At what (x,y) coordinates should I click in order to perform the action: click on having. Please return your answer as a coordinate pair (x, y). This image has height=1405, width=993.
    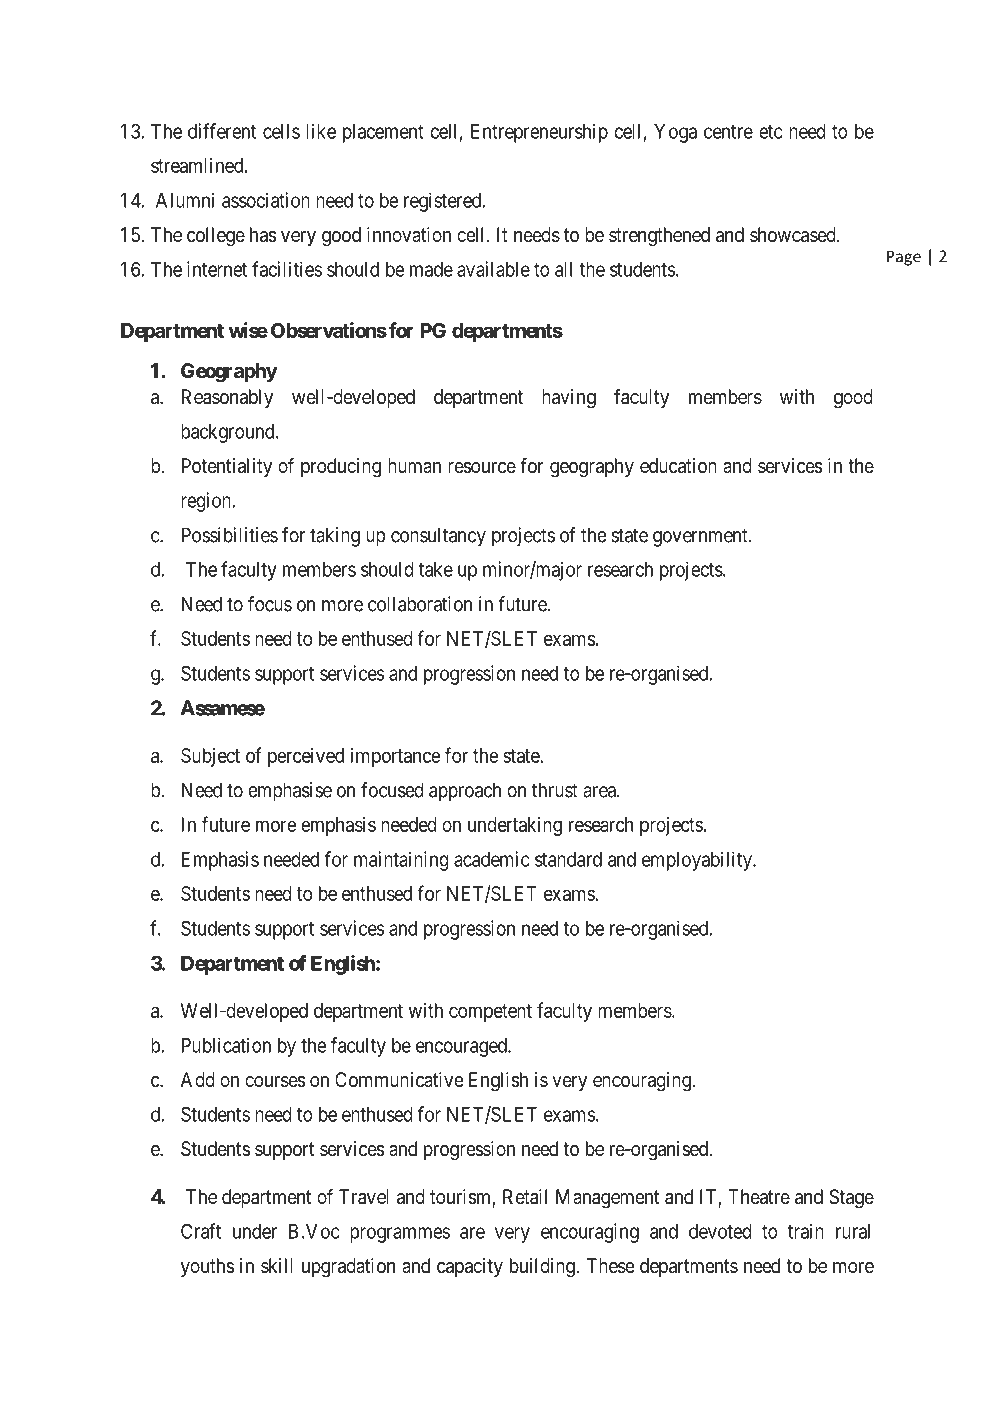
    Looking at the image, I should click on (569, 399).
